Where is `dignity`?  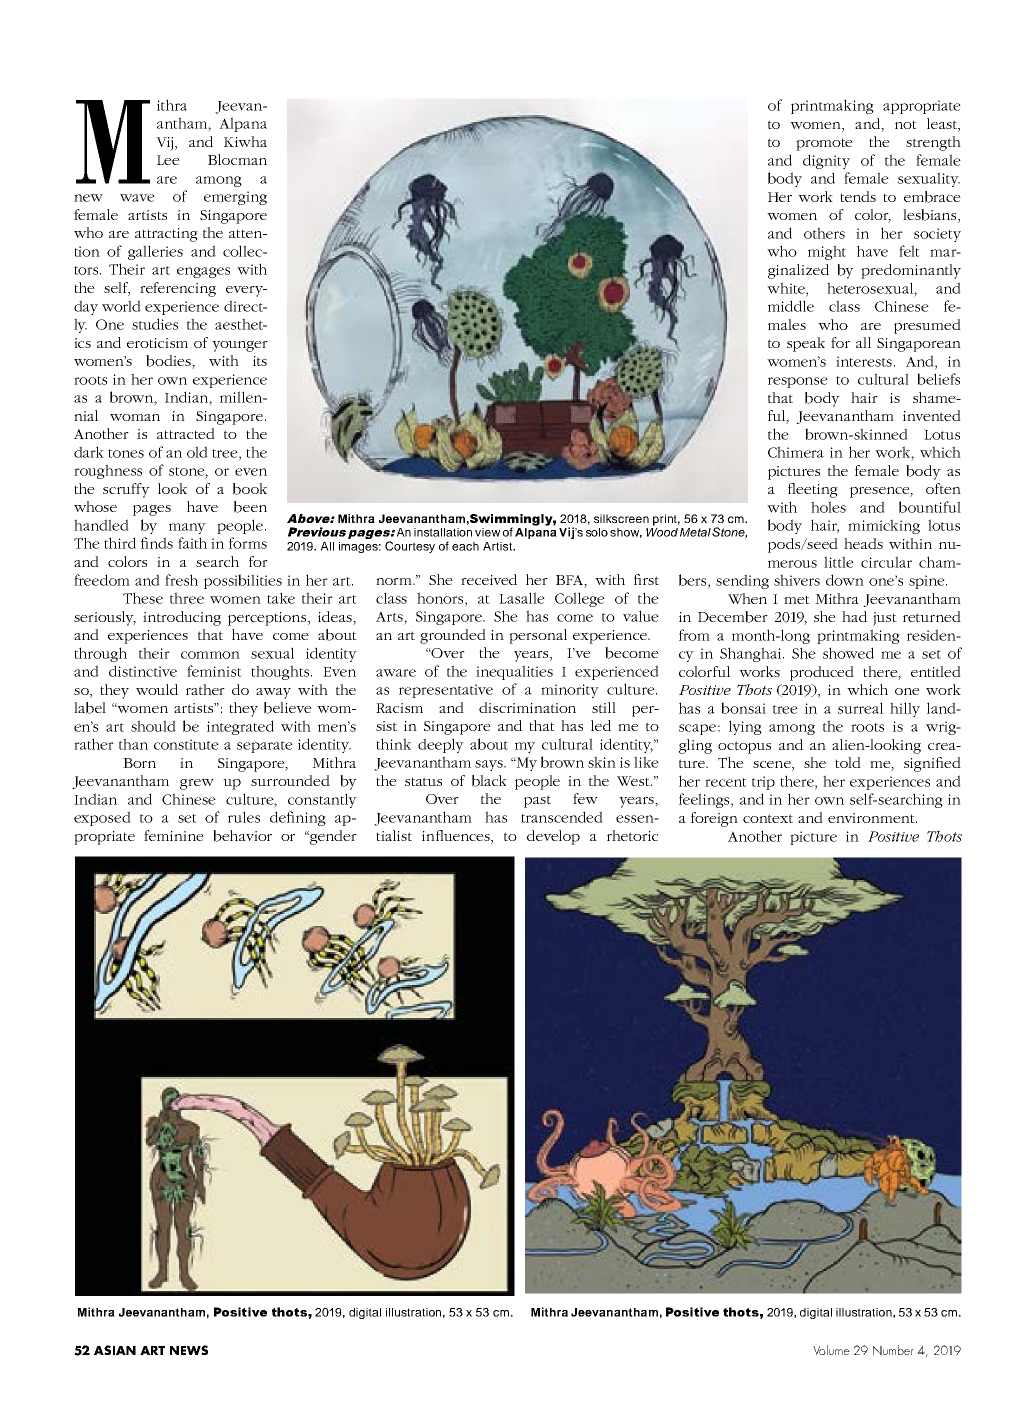 dignity is located at coordinates (826, 161).
